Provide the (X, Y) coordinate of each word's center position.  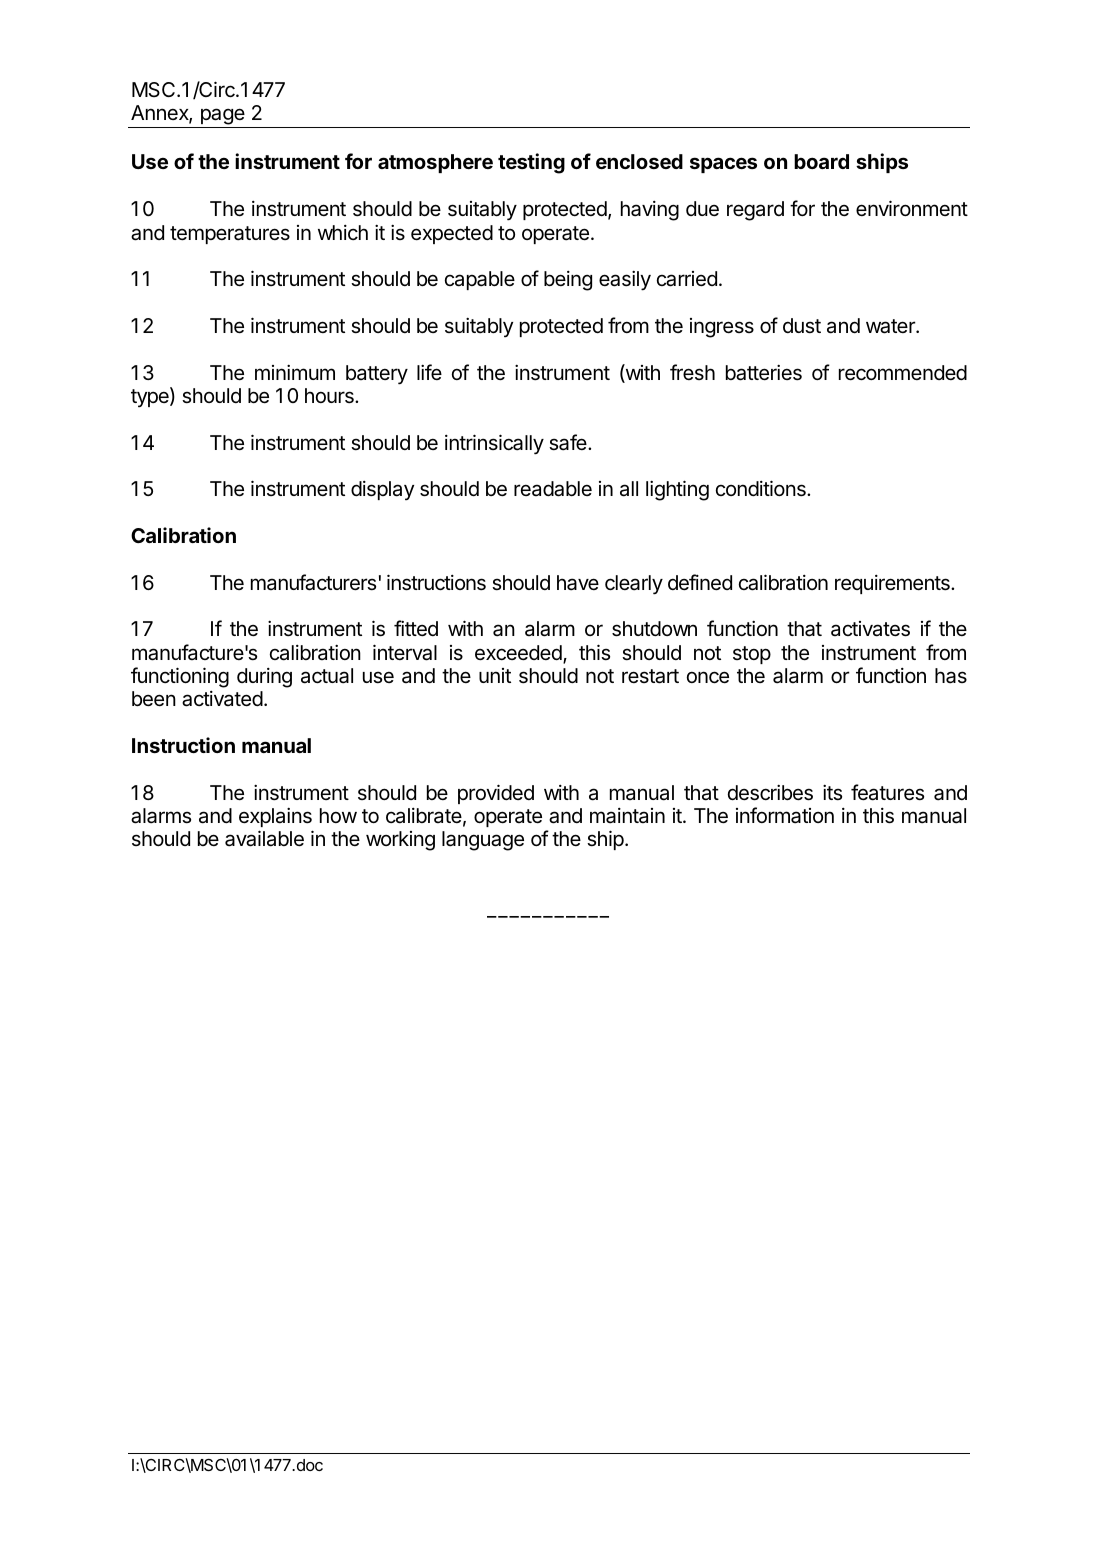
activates (870, 629)
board (821, 161)
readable (553, 489)
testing (531, 163)
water (891, 326)
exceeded (519, 654)
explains (275, 817)
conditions (762, 488)
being (568, 281)
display (382, 490)
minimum (295, 372)
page (222, 118)
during (264, 678)
